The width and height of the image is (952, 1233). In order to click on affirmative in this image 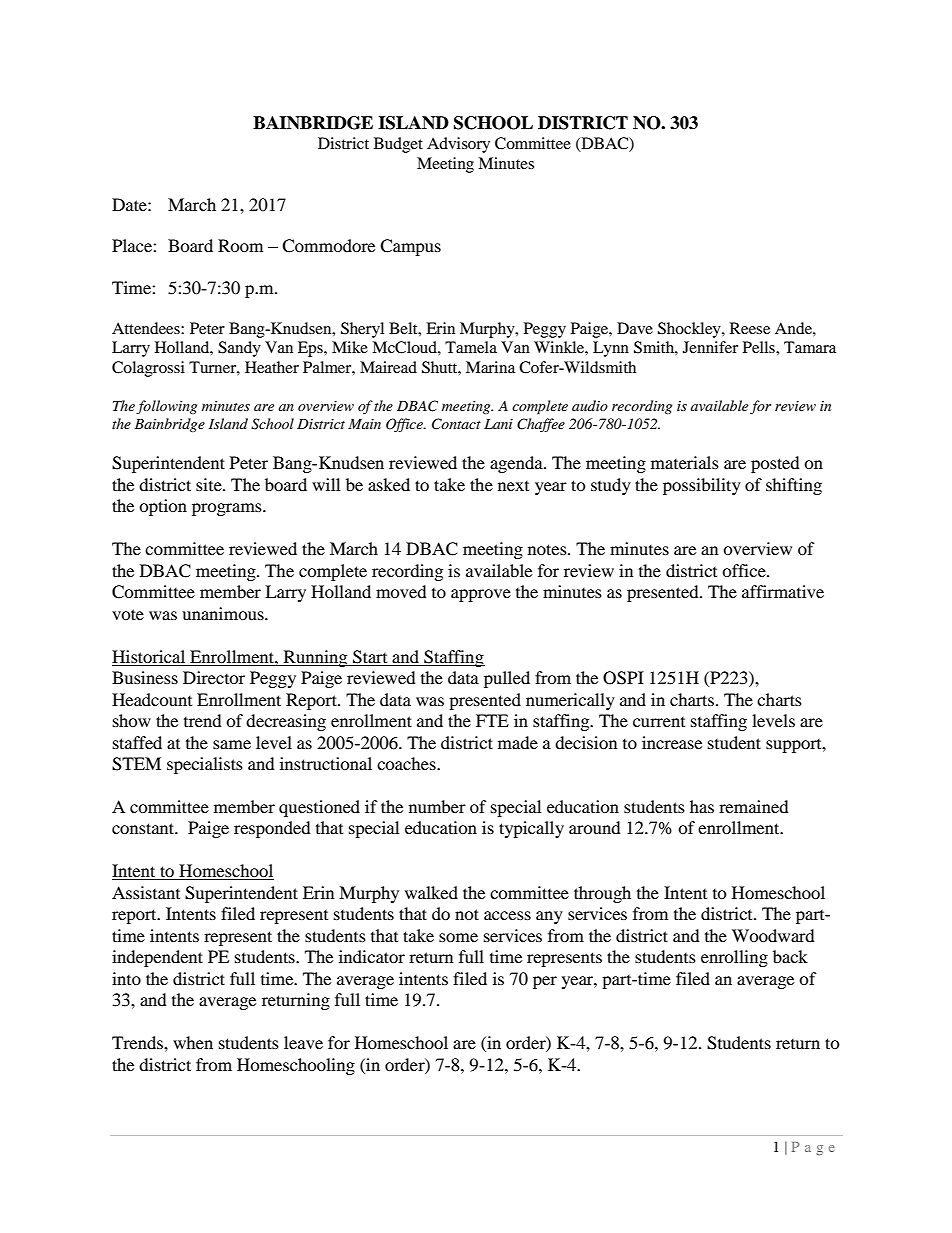, I will do `click(783, 591)`.
